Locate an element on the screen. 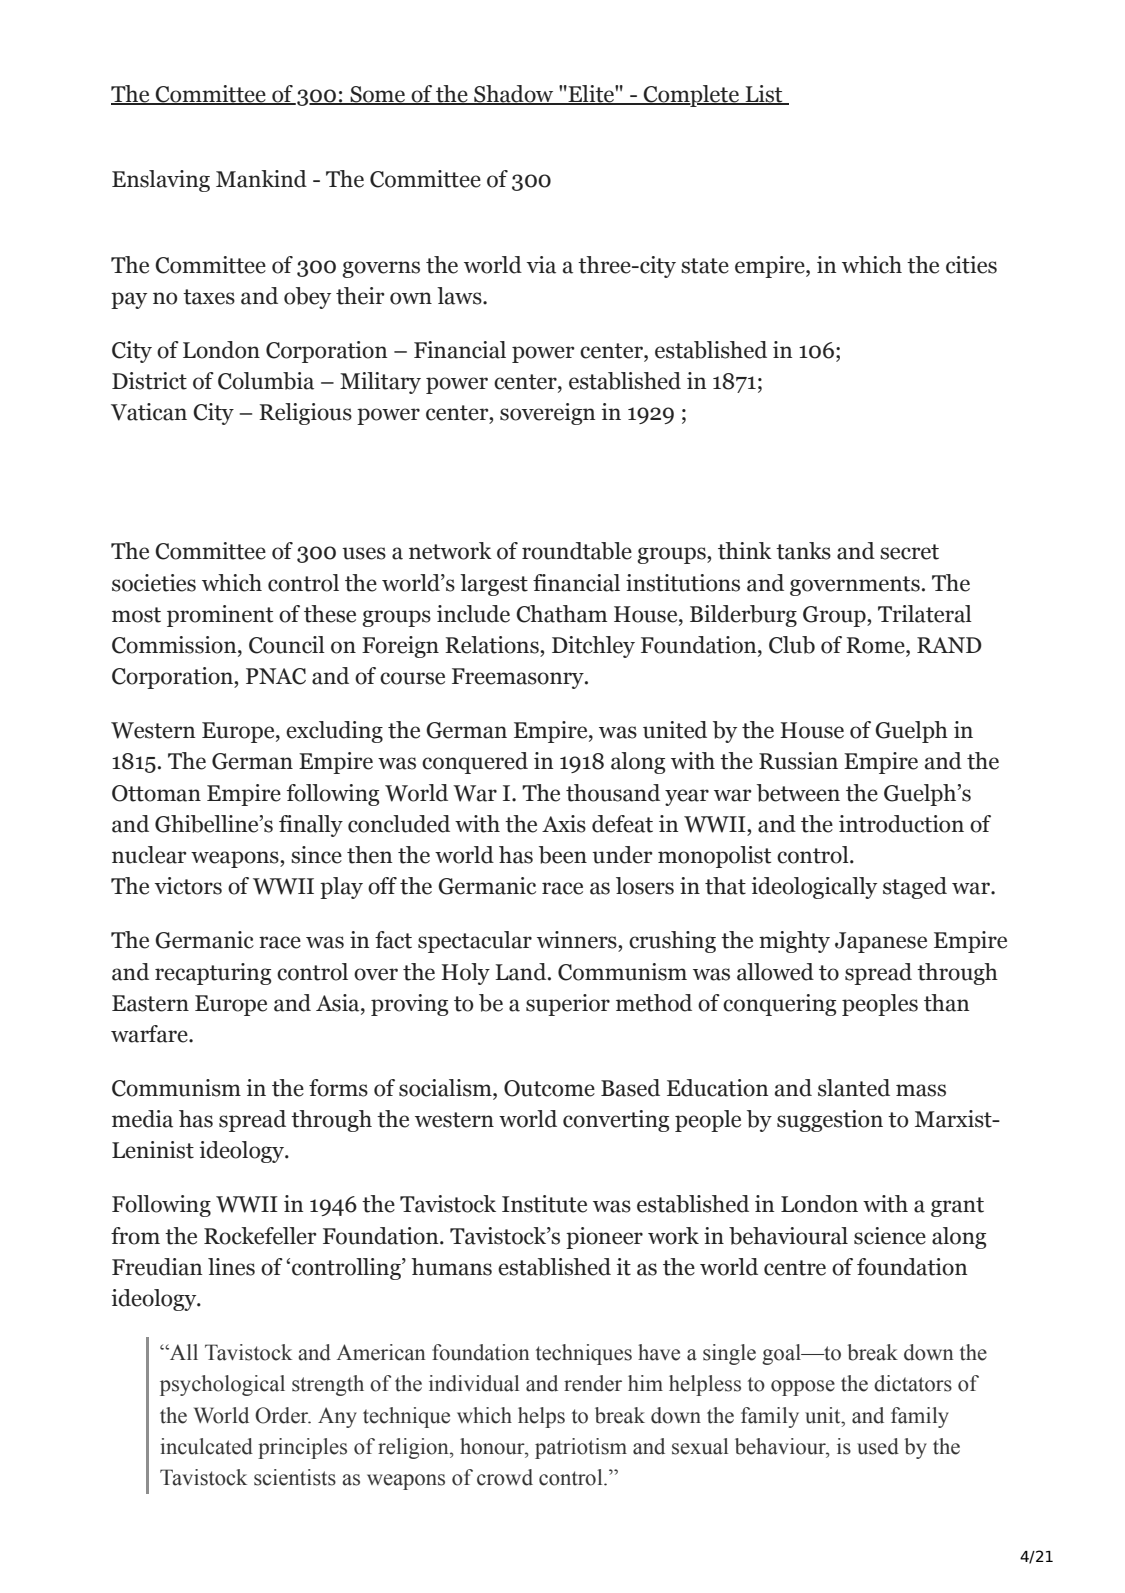 The width and height of the screenshot is (1125, 1593). recapturing is located at coordinates (213, 974).
